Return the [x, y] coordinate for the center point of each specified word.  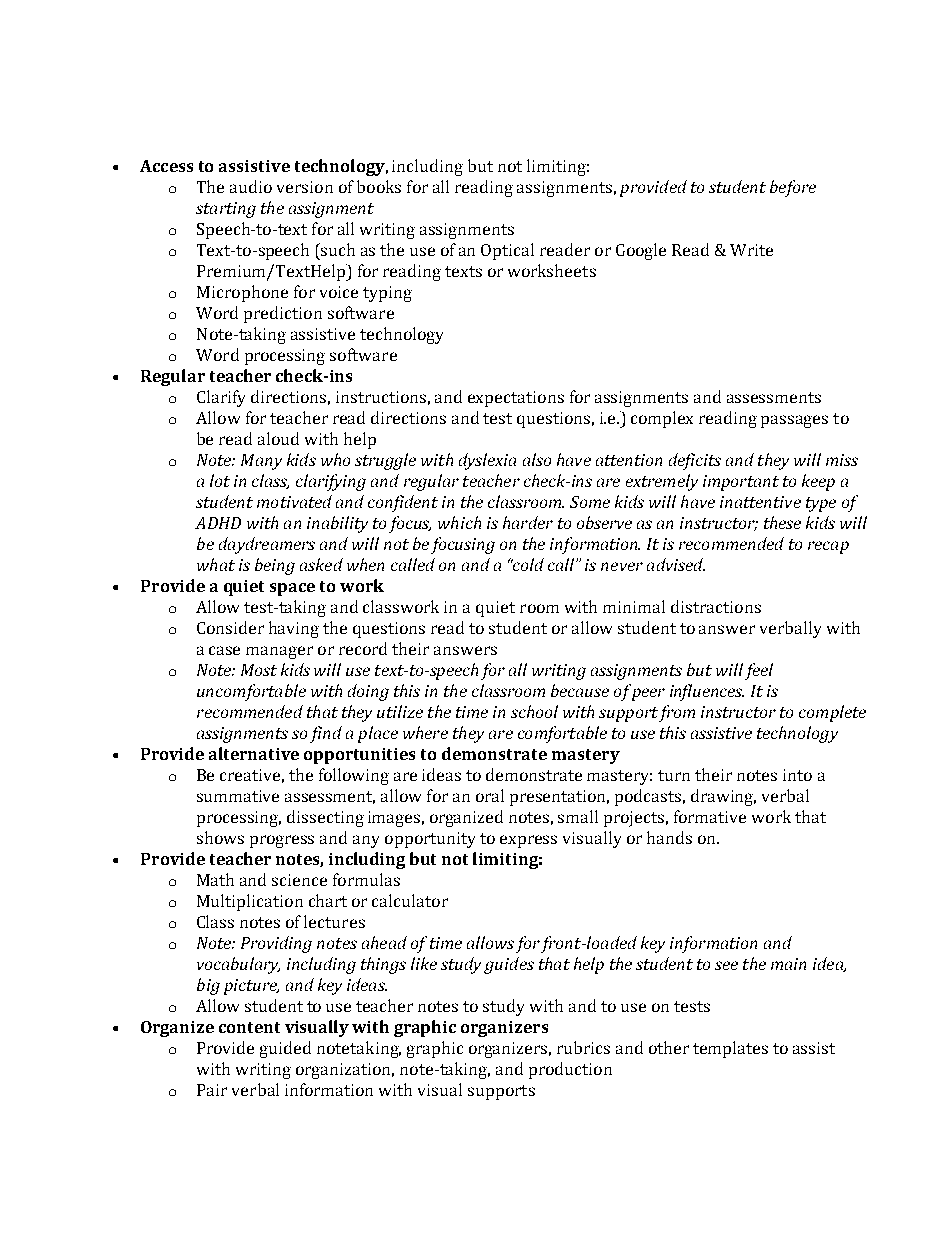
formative [710, 816]
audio [251, 186]
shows [220, 837]
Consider [230, 627]
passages [794, 421]
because [580, 690]
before [793, 188]
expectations [516, 399]
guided [285, 1049]
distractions [716, 606]
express [528, 841]
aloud [278, 438]
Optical [507, 251]
